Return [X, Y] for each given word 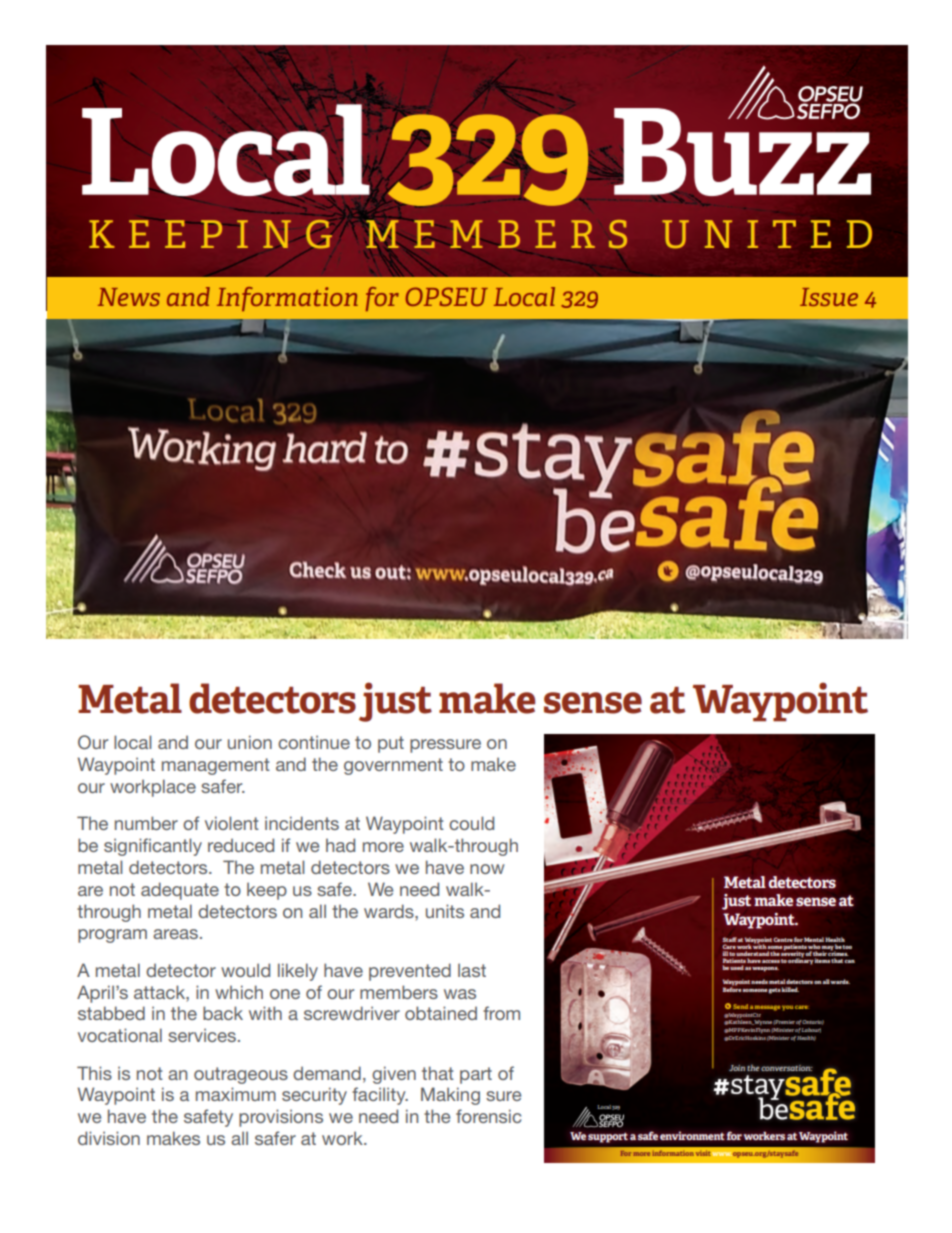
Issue [829, 297]
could [471, 823]
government [393, 766]
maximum [236, 1094]
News [129, 297]
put [391, 744]
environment [692, 1135]
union [250, 742]
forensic [488, 1116]
